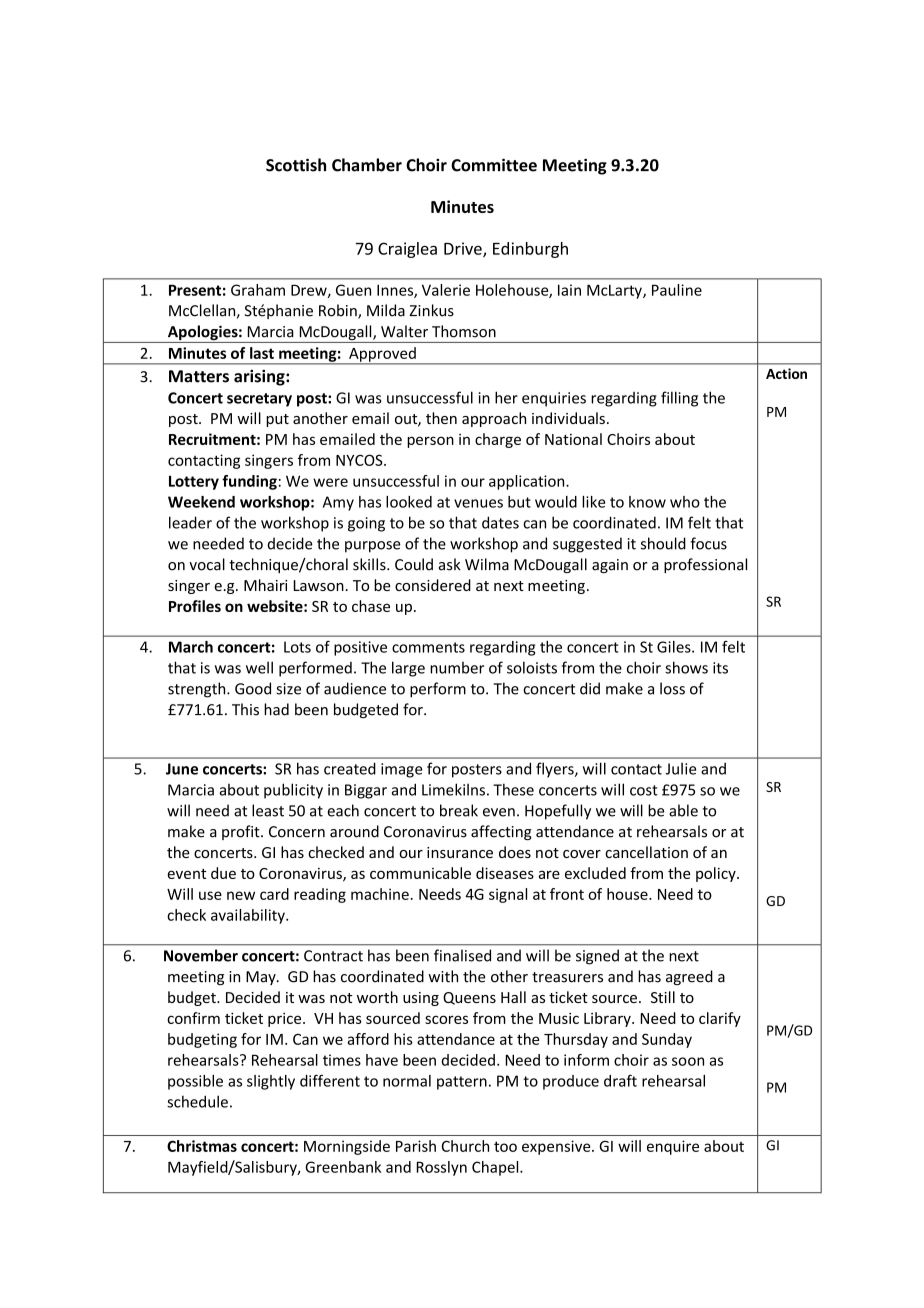 Image resolution: width=924 pixels, height=1308 pixels. Describe the element at coordinates (494, 165) in the image. I see `Committee` at that location.
